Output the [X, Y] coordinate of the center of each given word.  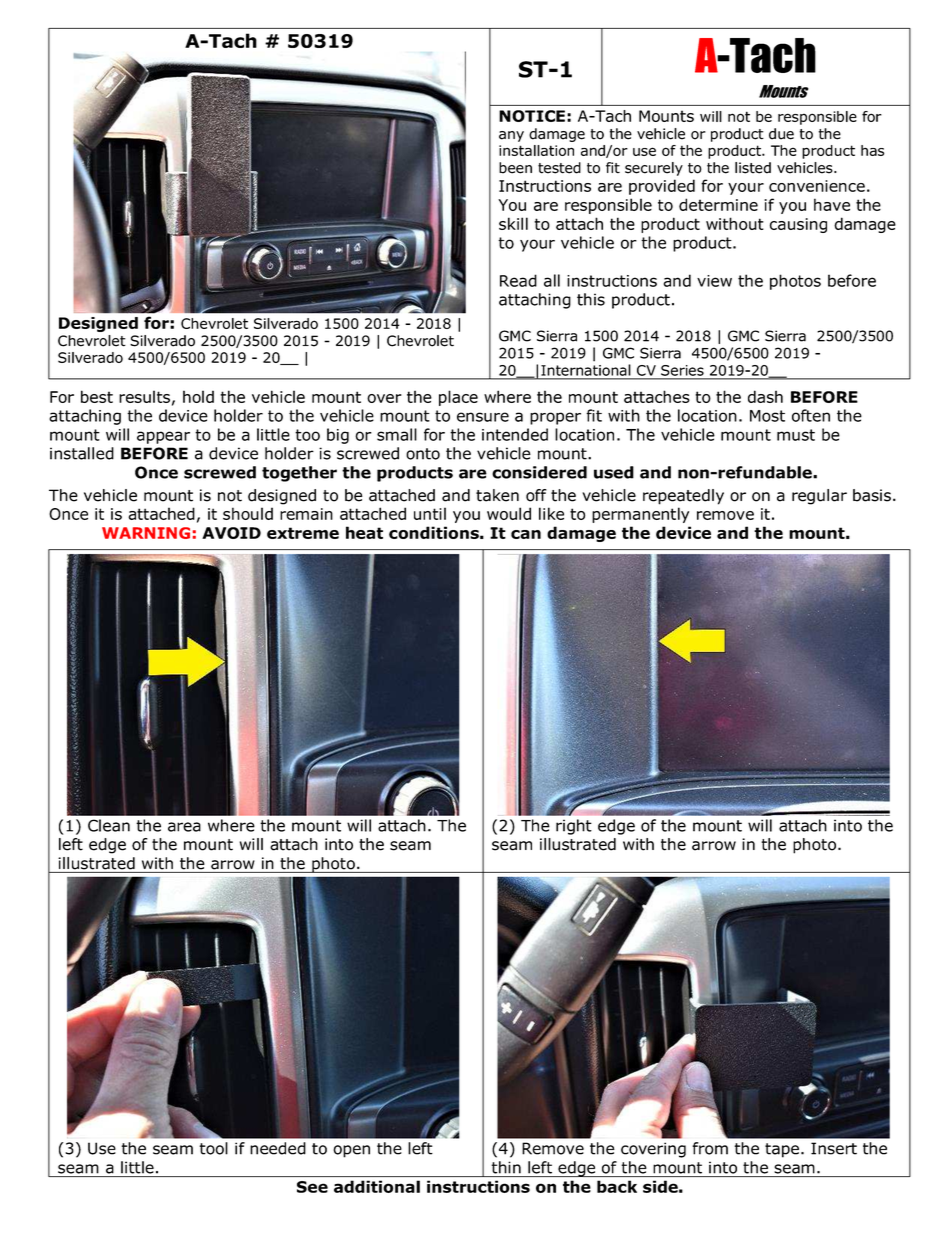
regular [819, 497]
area [184, 827]
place [458, 398]
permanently [640, 515]
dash [765, 396]
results [144, 396]
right [574, 827]
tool [213, 1148]
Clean [109, 825]
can [526, 534]
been [515, 168]
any [511, 136]
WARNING [146, 533]
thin [506, 1167]
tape [782, 1150]
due [781, 134]
